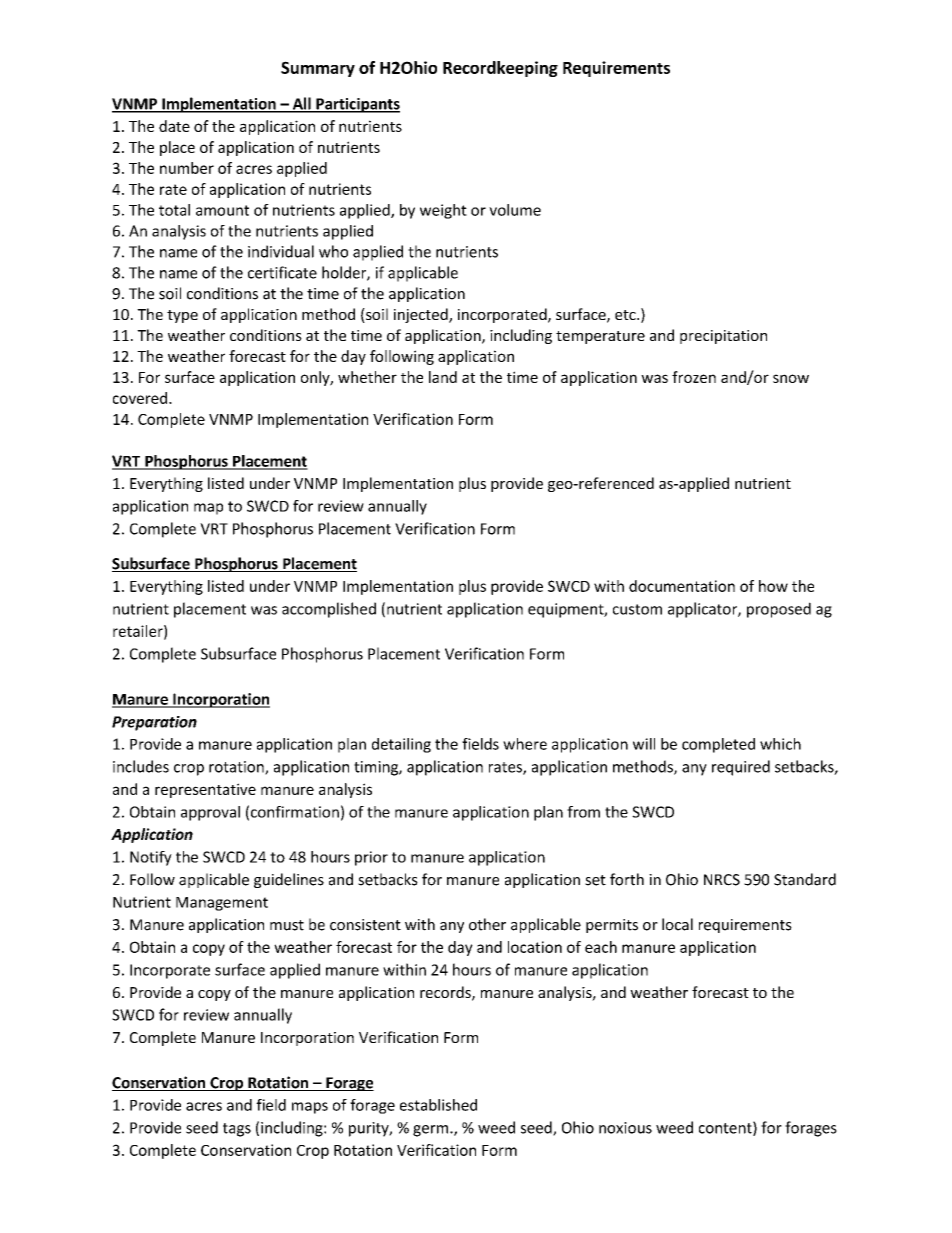 The width and height of the screenshot is (952, 1233). What do you see at coordinates (140, 398) in the screenshot?
I see `covered` at bounding box center [140, 398].
